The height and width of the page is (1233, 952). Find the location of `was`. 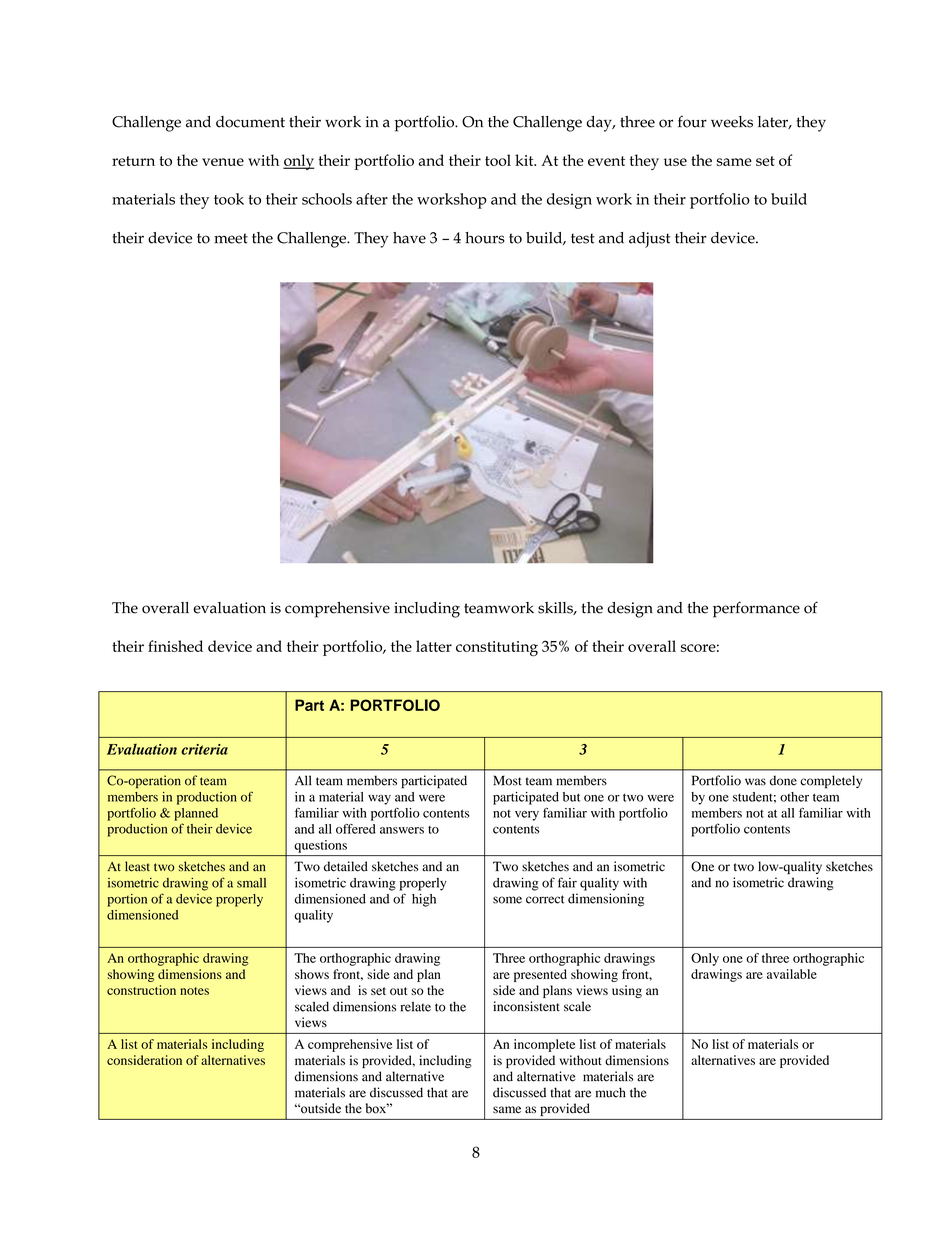

was is located at coordinates (755, 782).
